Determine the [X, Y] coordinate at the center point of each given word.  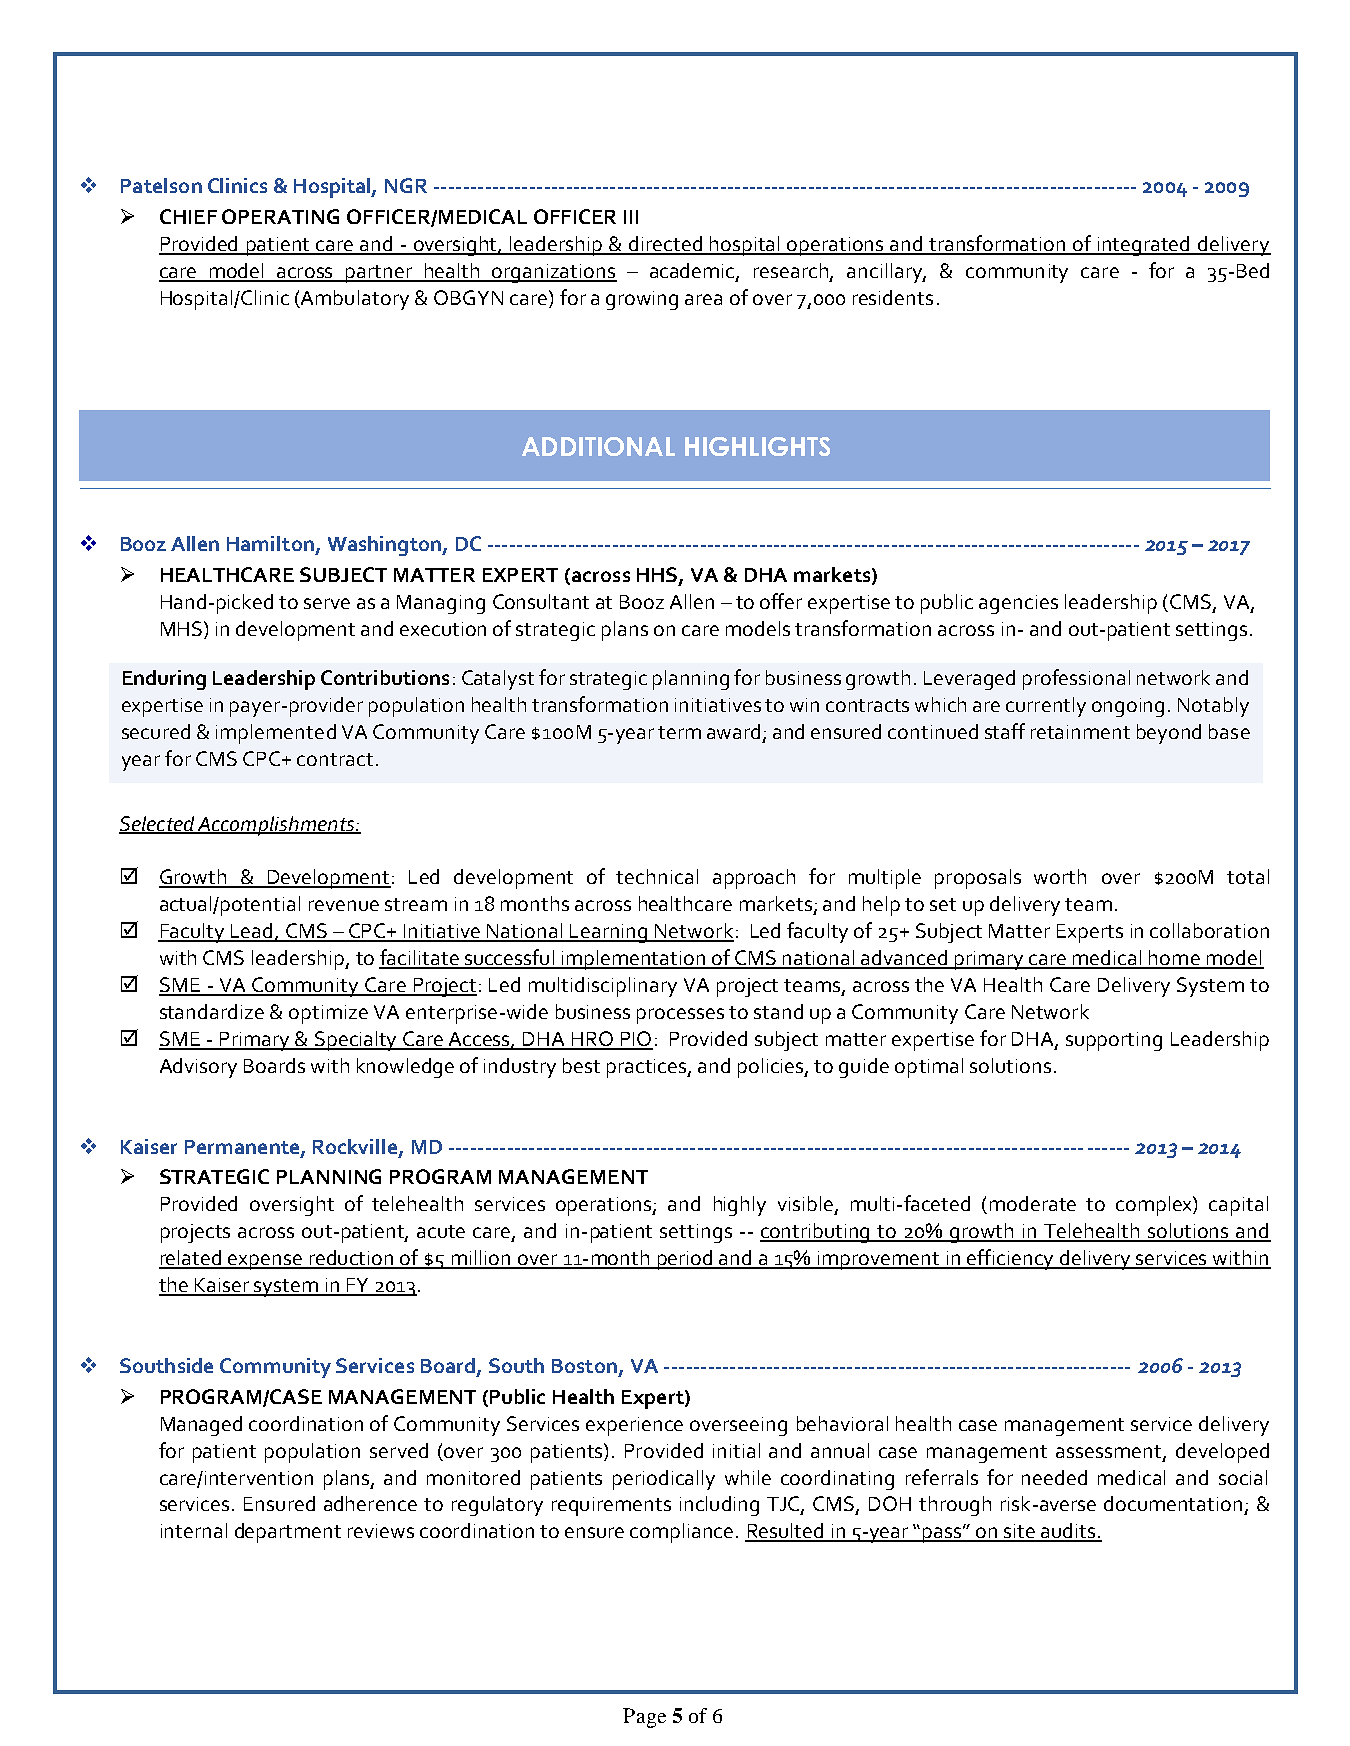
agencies [1018, 604]
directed [666, 245]
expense [266, 1262]
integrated [1144, 246]
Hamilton [270, 543]
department [288, 1533]
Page [644, 1718]
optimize [328, 1014]
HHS [658, 576]
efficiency [1011, 1259]
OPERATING [280, 216]
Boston [584, 1366]
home [1174, 959]
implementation [634, 960]
